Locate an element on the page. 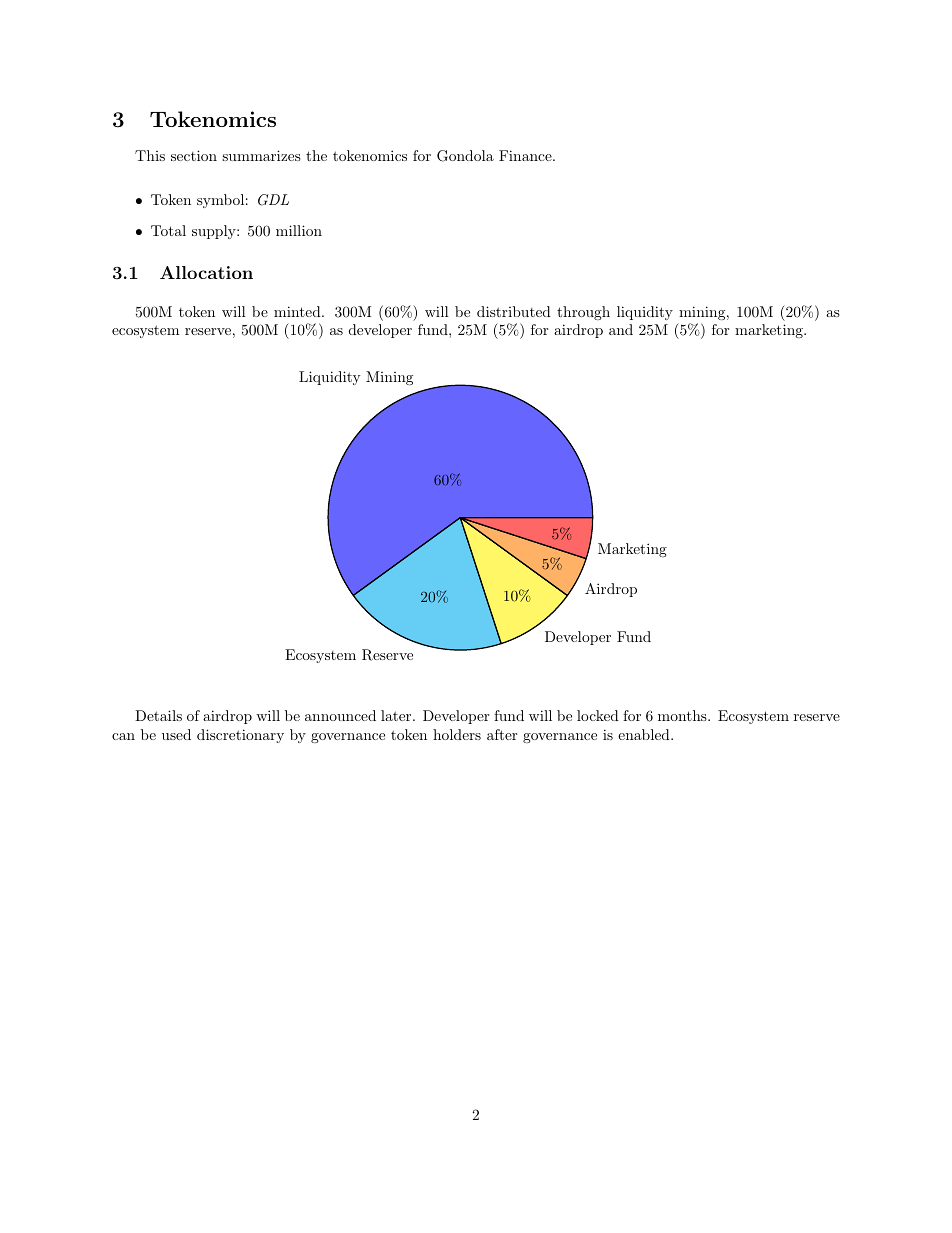  section is located at coordinates (194, 155).
